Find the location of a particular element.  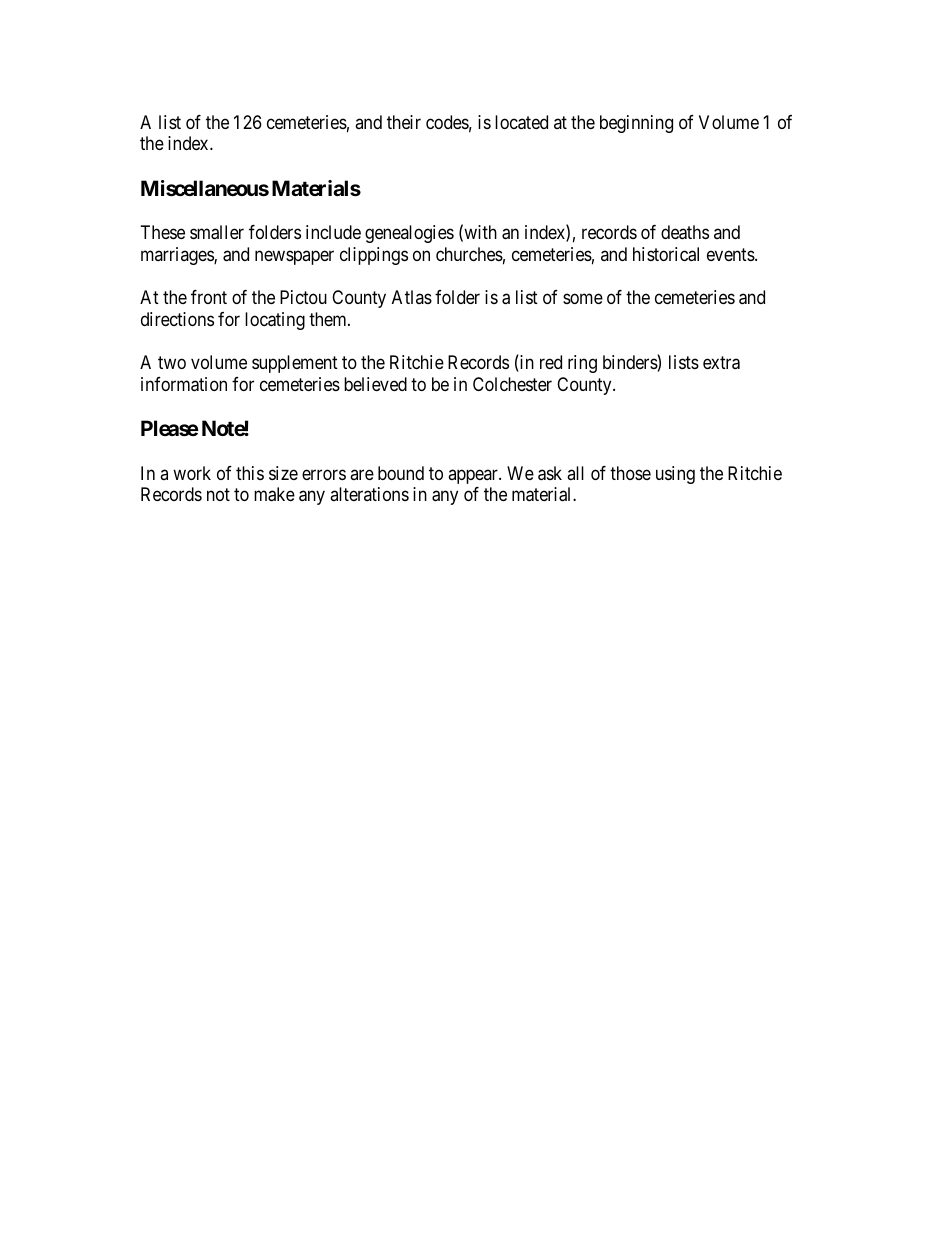

genealogies is located at coordinates (409, 234).
